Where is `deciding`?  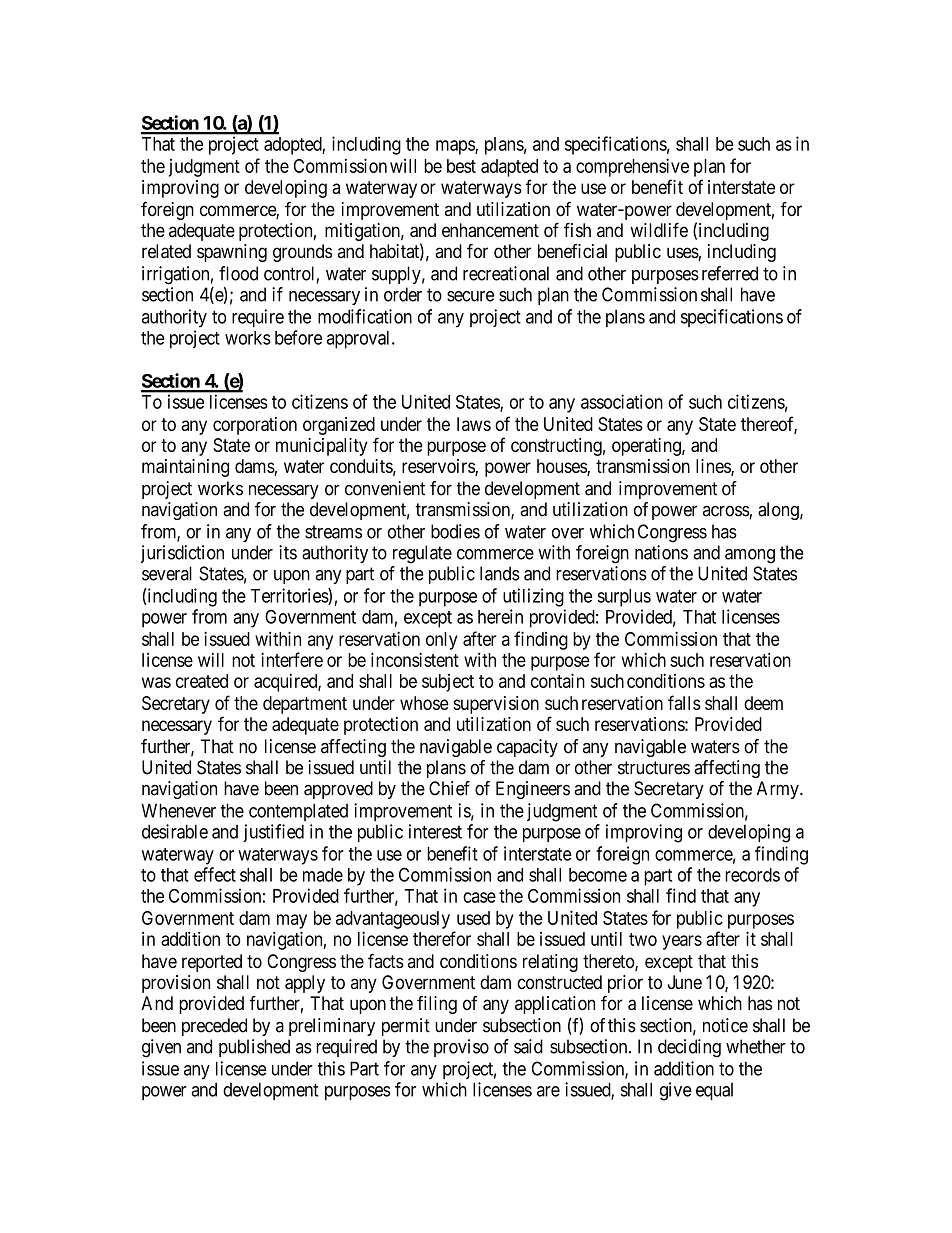
deciding is located at coordinates (689, 1048).
